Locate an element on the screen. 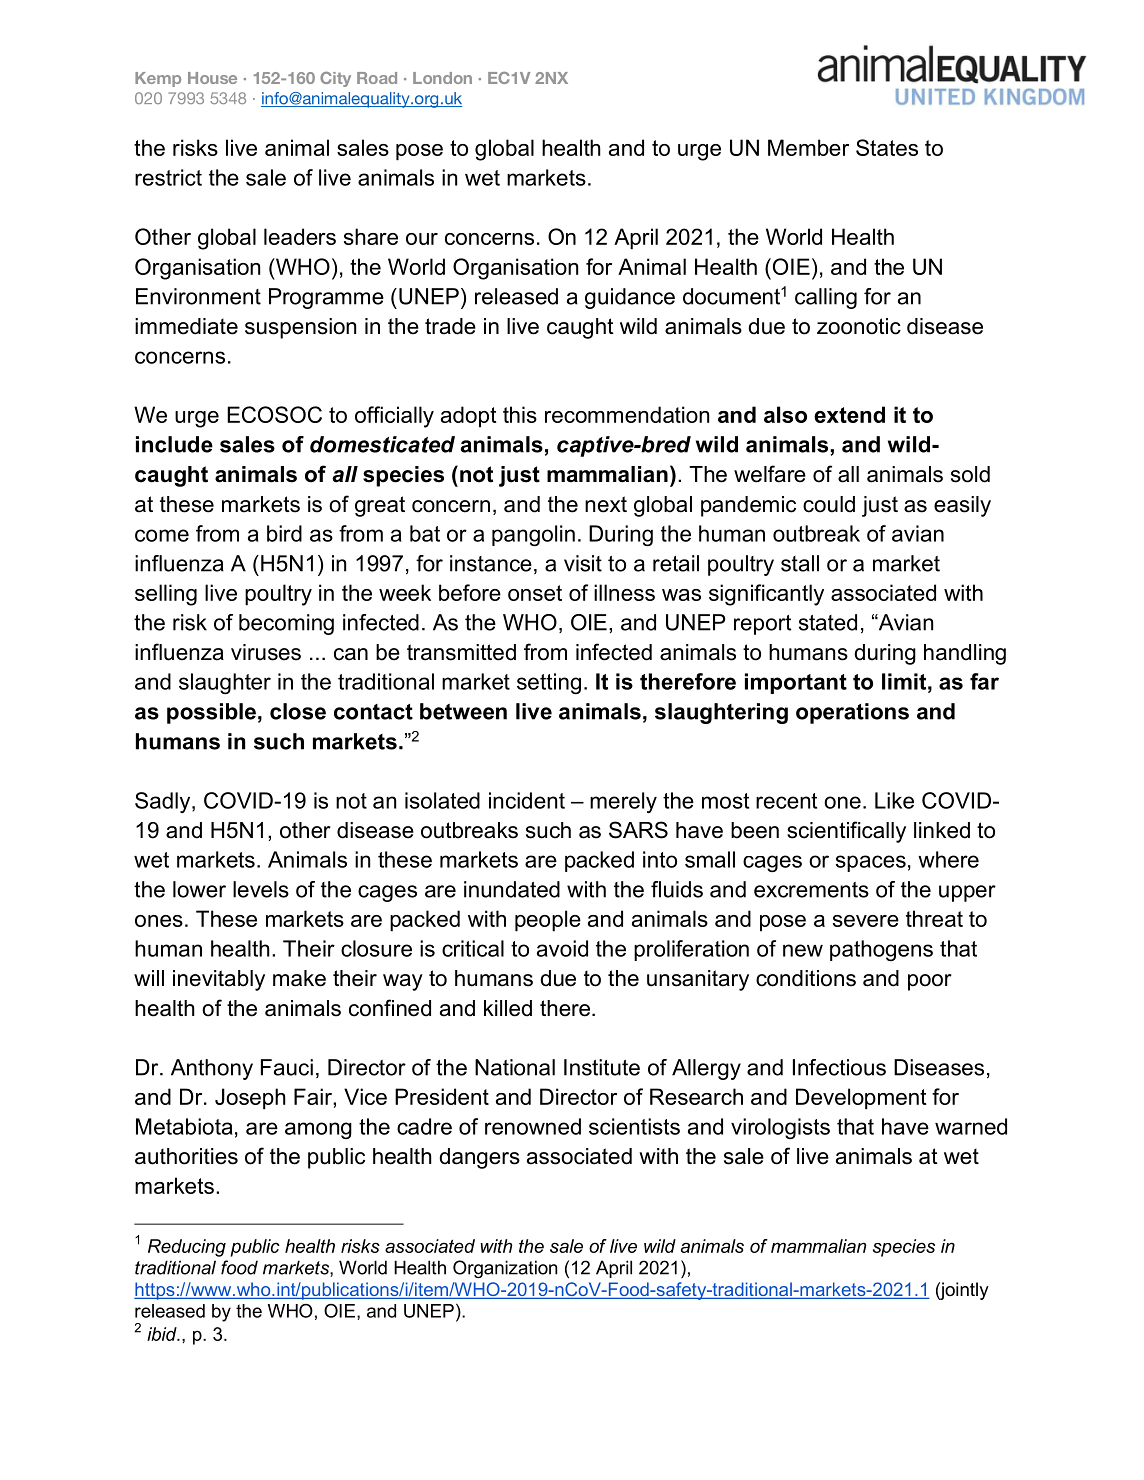  Reducing is located at coordinates (187, 1248).
